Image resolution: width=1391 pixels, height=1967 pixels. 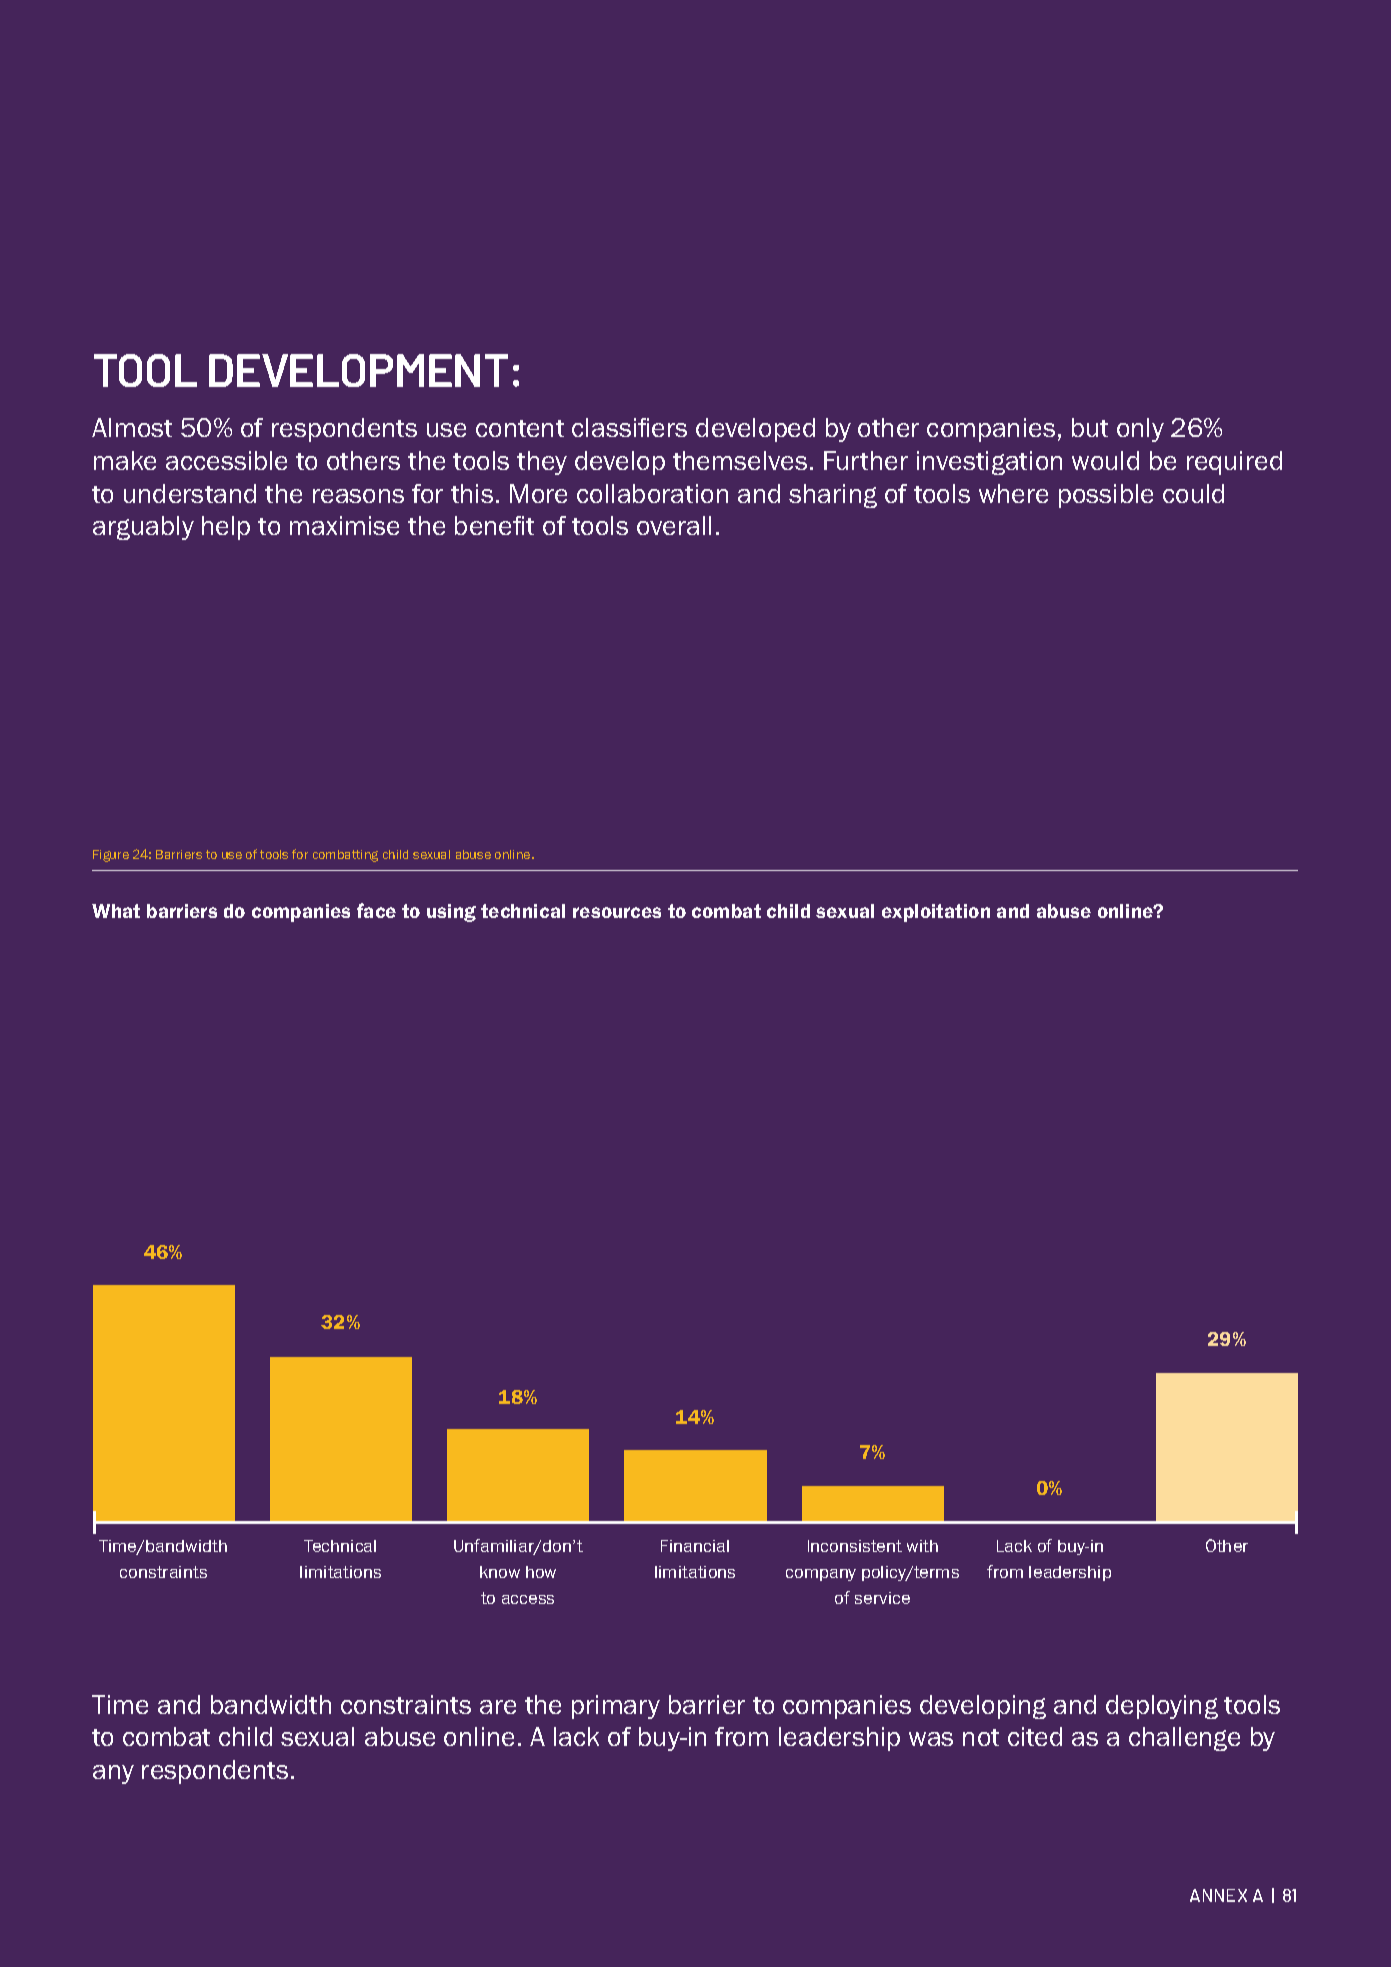 I want to click on ANNEX, so click(x=1218, y=1895).
